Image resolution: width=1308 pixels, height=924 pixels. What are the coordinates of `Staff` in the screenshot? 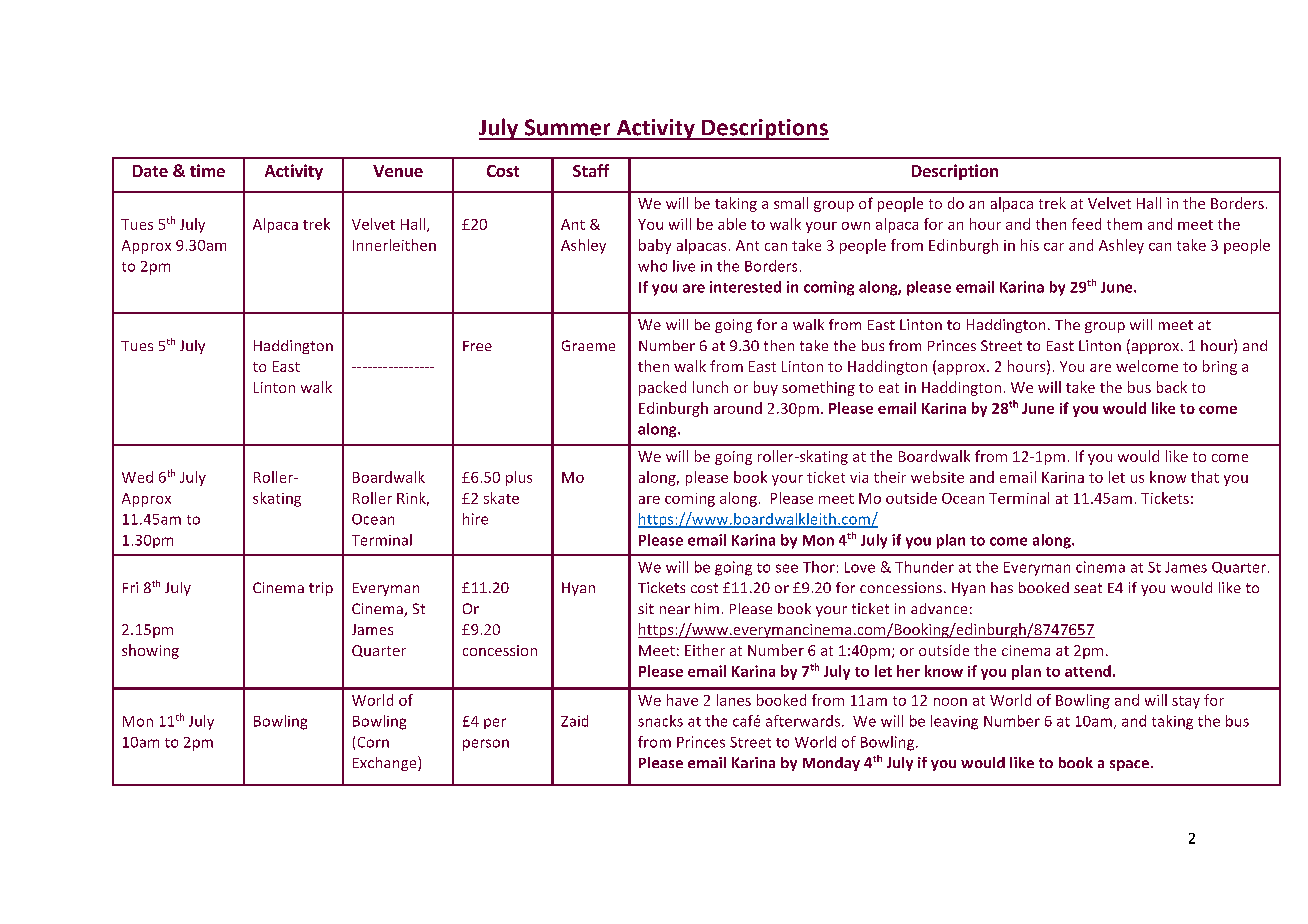 It's located at (591, 170).
